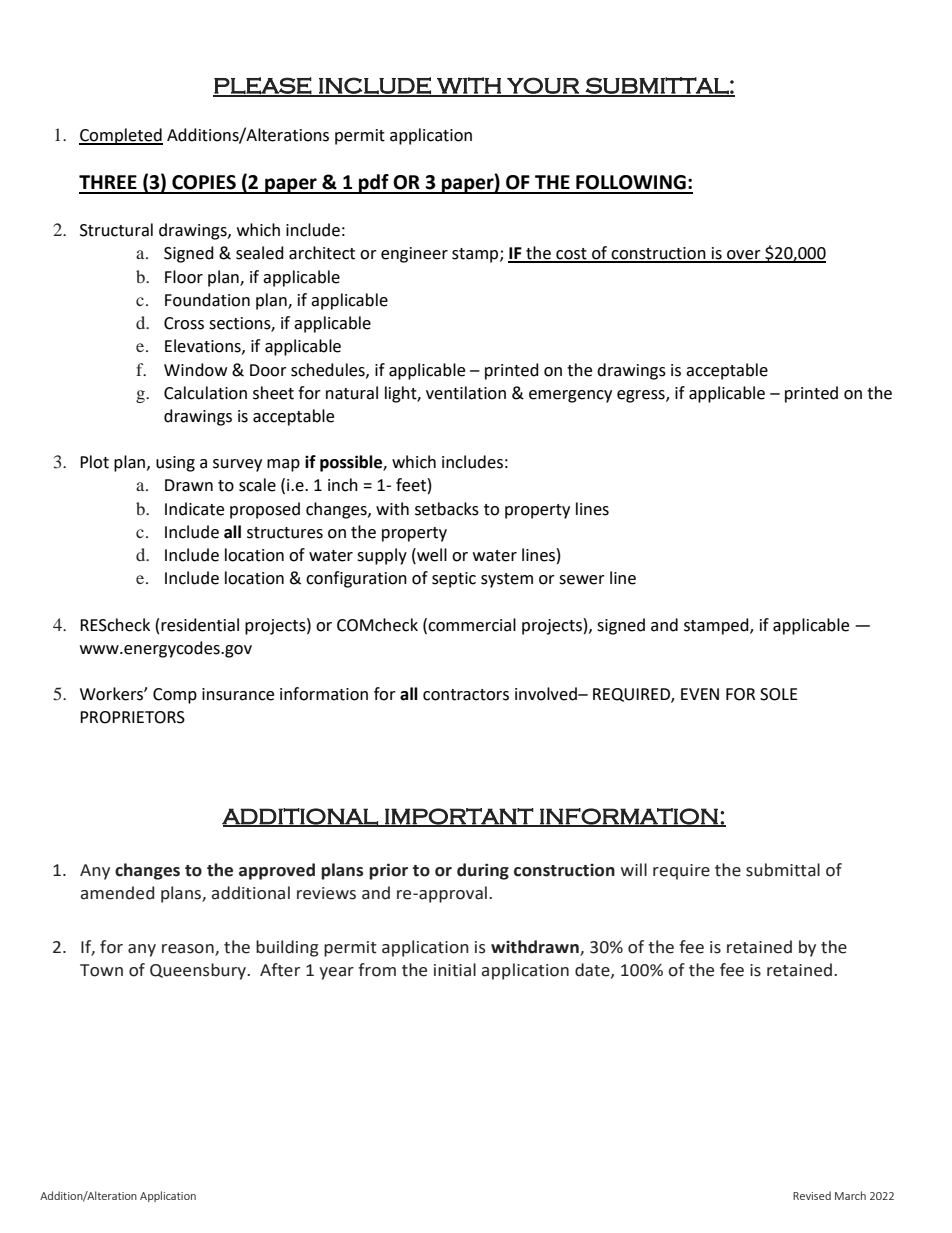 The image size is (952, 1233). I want to click on approved, so click(277, 871).
